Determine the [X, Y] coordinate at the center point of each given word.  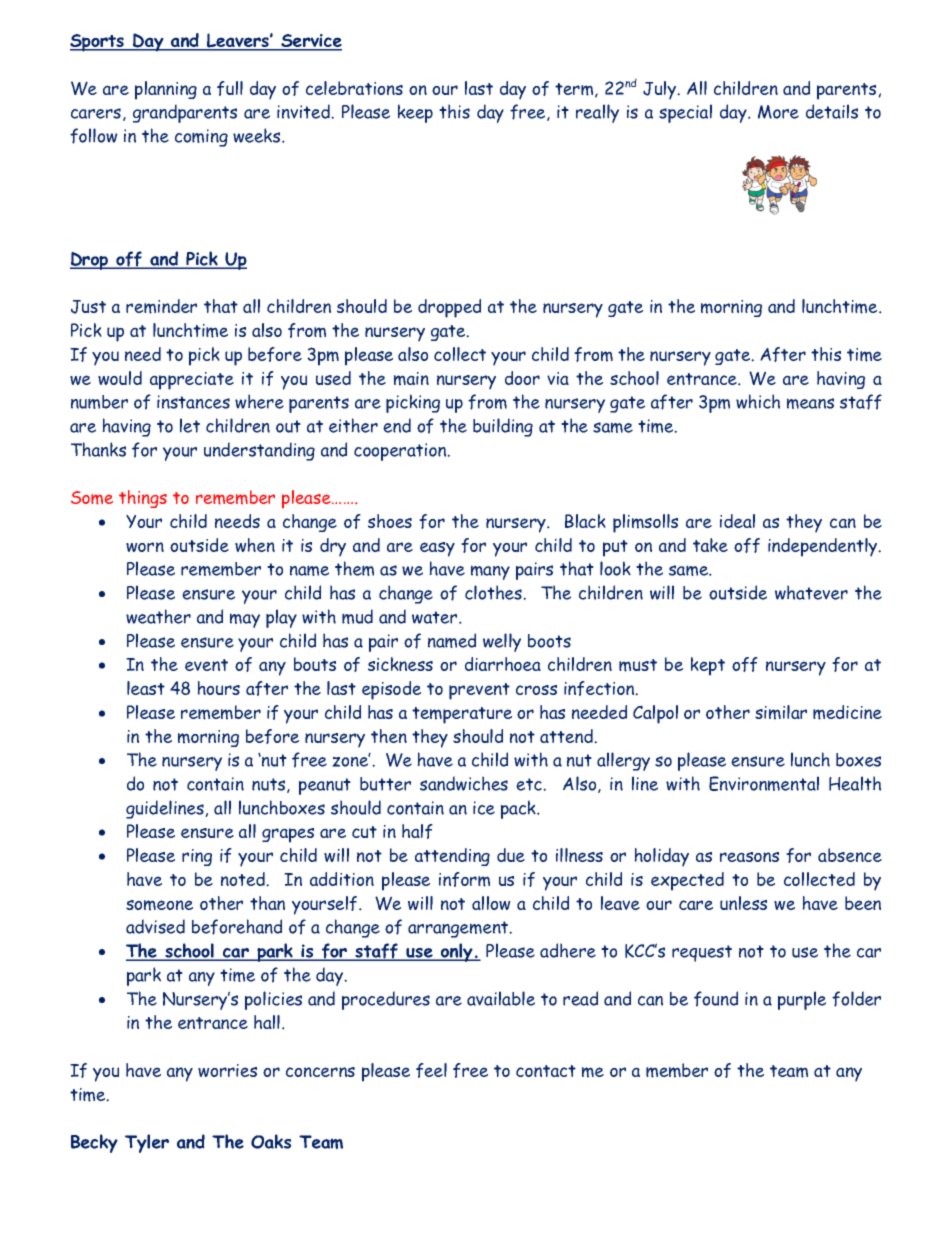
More [778, 112]
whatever [811, 592]
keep [415, 113]
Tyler [147, 1143]
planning [166, 90]
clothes [494, 592]
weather [158, 616]
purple [802, 1000]
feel [431, 1070]
